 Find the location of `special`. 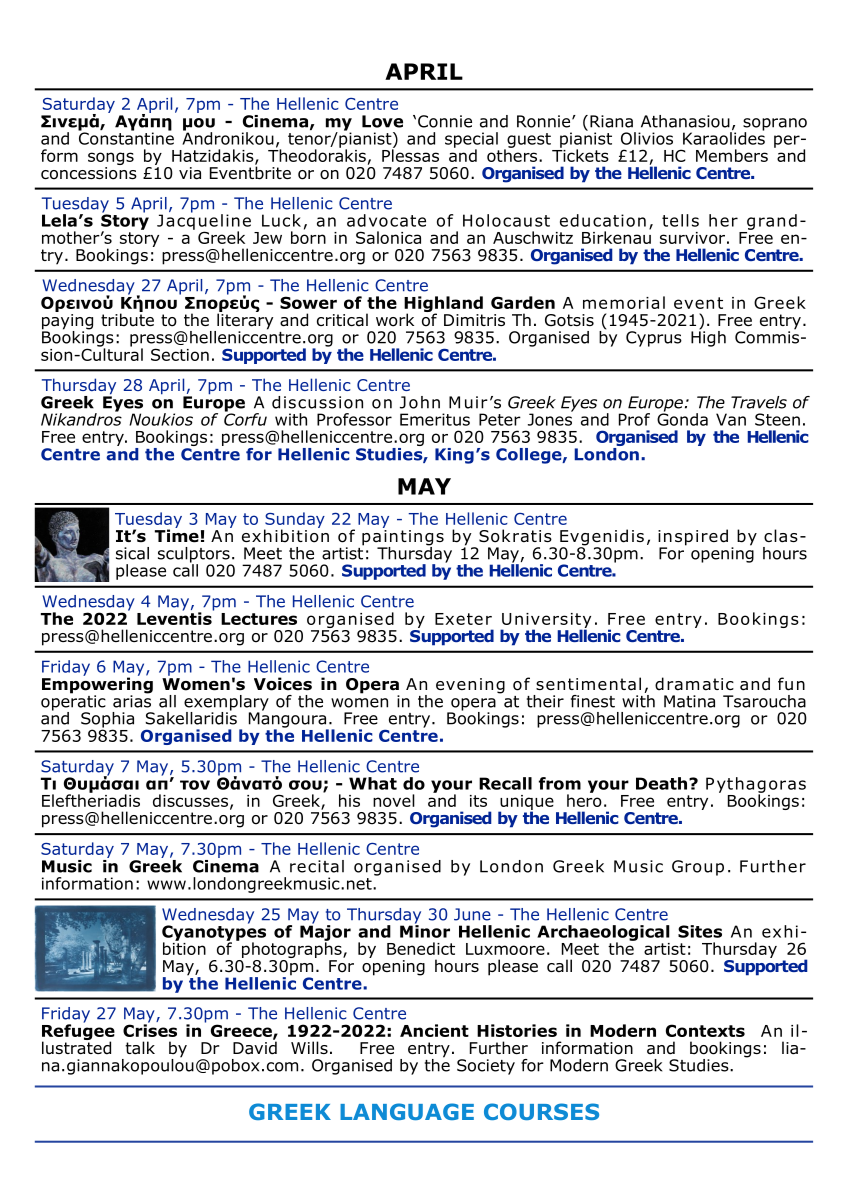

special is located at coordinates (471, 141).
